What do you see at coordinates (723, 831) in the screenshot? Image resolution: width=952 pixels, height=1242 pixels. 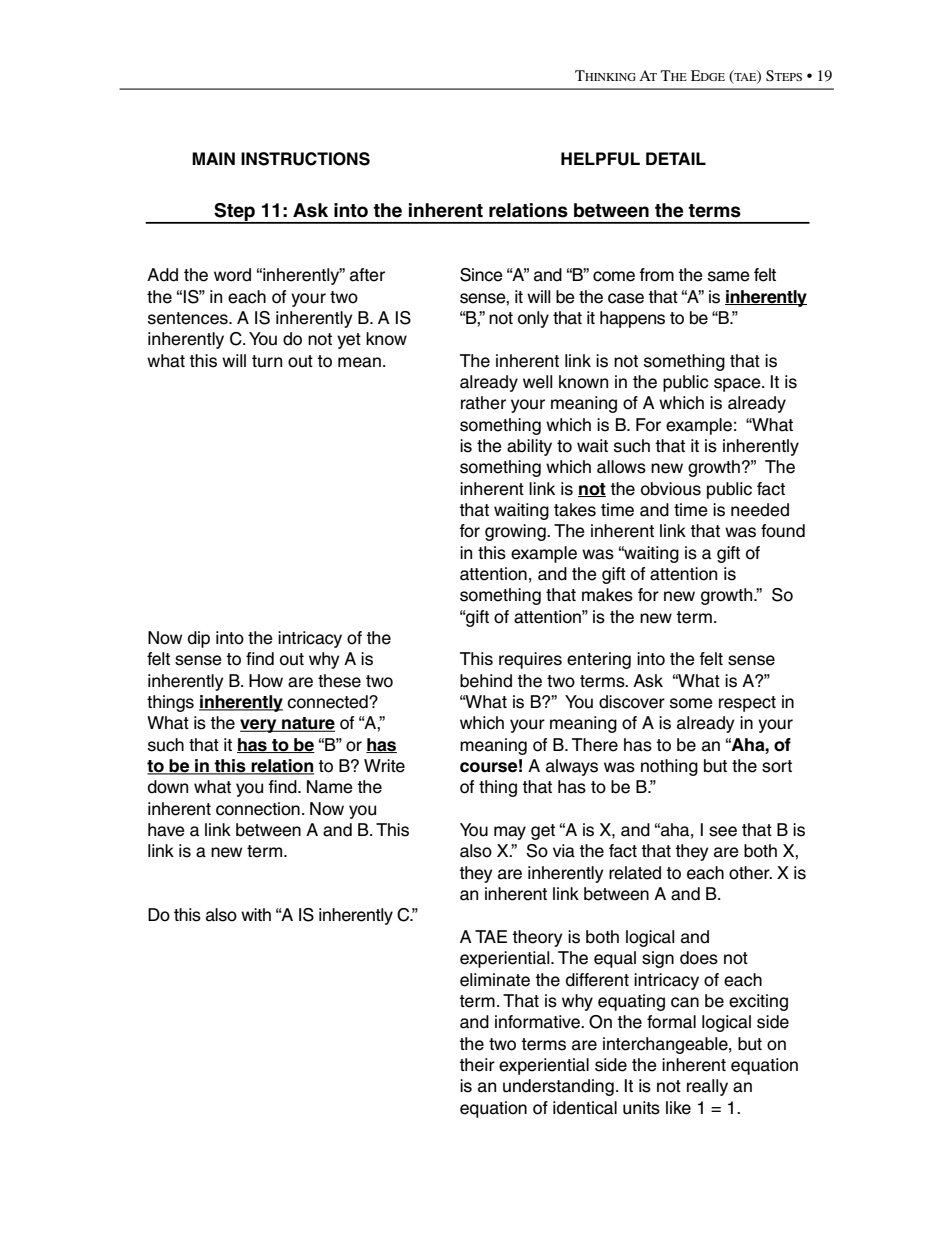 I see `see` at bounding box center [723, 831].
